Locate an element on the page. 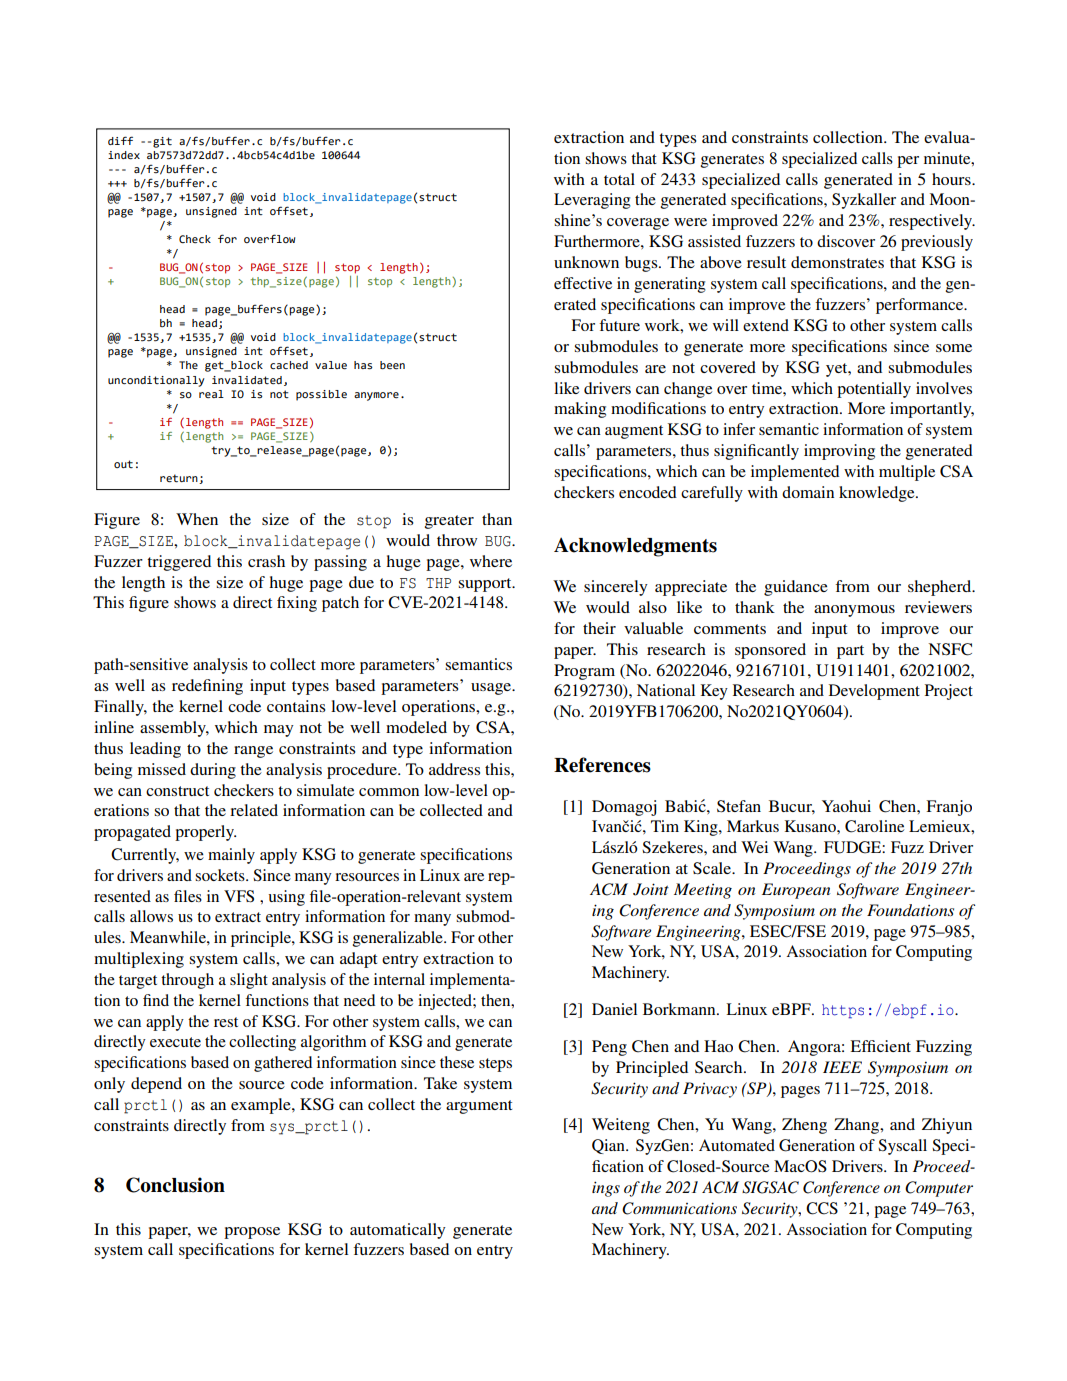 The image size is (1067, 1381). hours is located at coordinates (952, 179).
